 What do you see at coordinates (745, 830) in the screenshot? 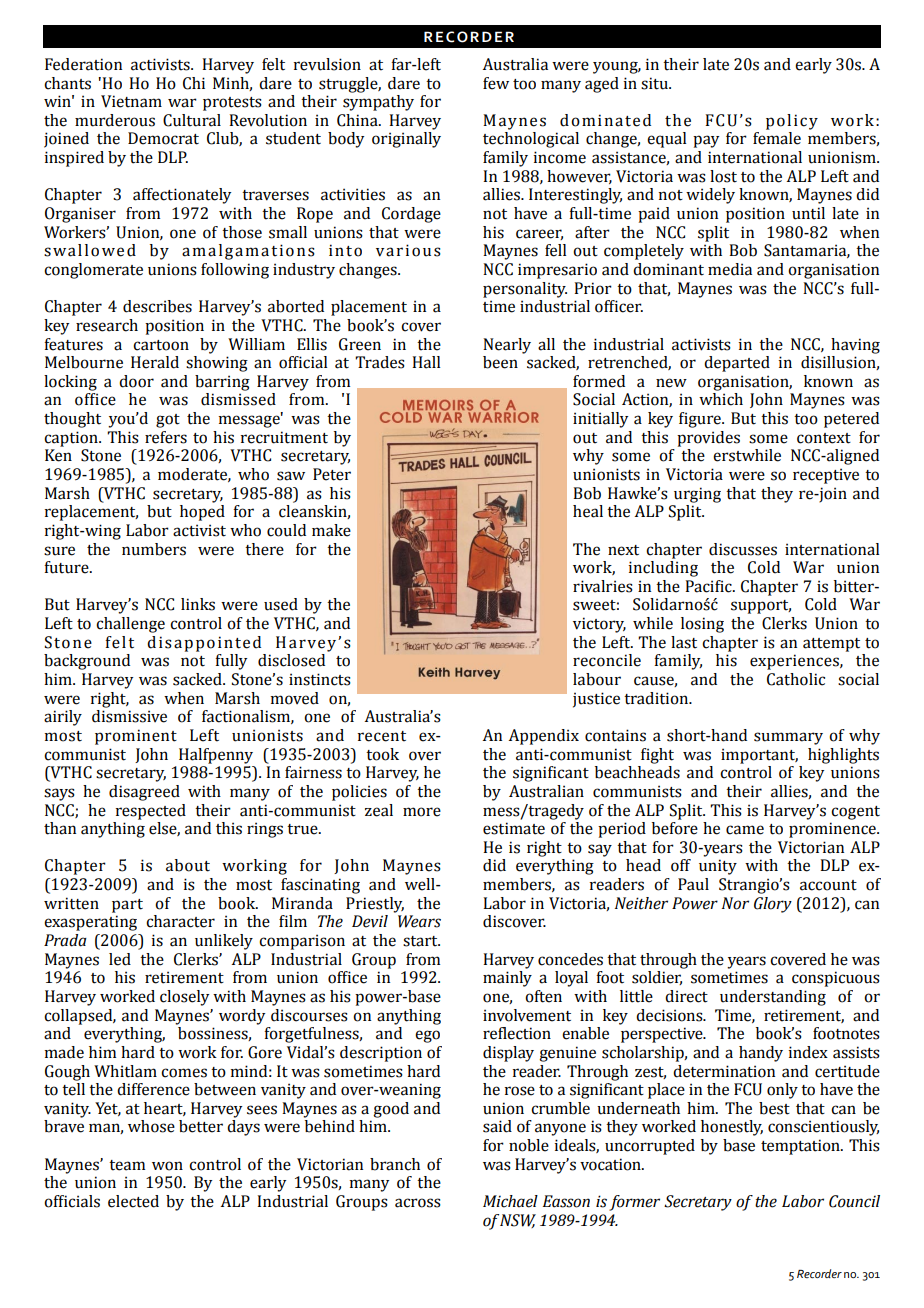
I see `came` at bounding box center [745, 830].
